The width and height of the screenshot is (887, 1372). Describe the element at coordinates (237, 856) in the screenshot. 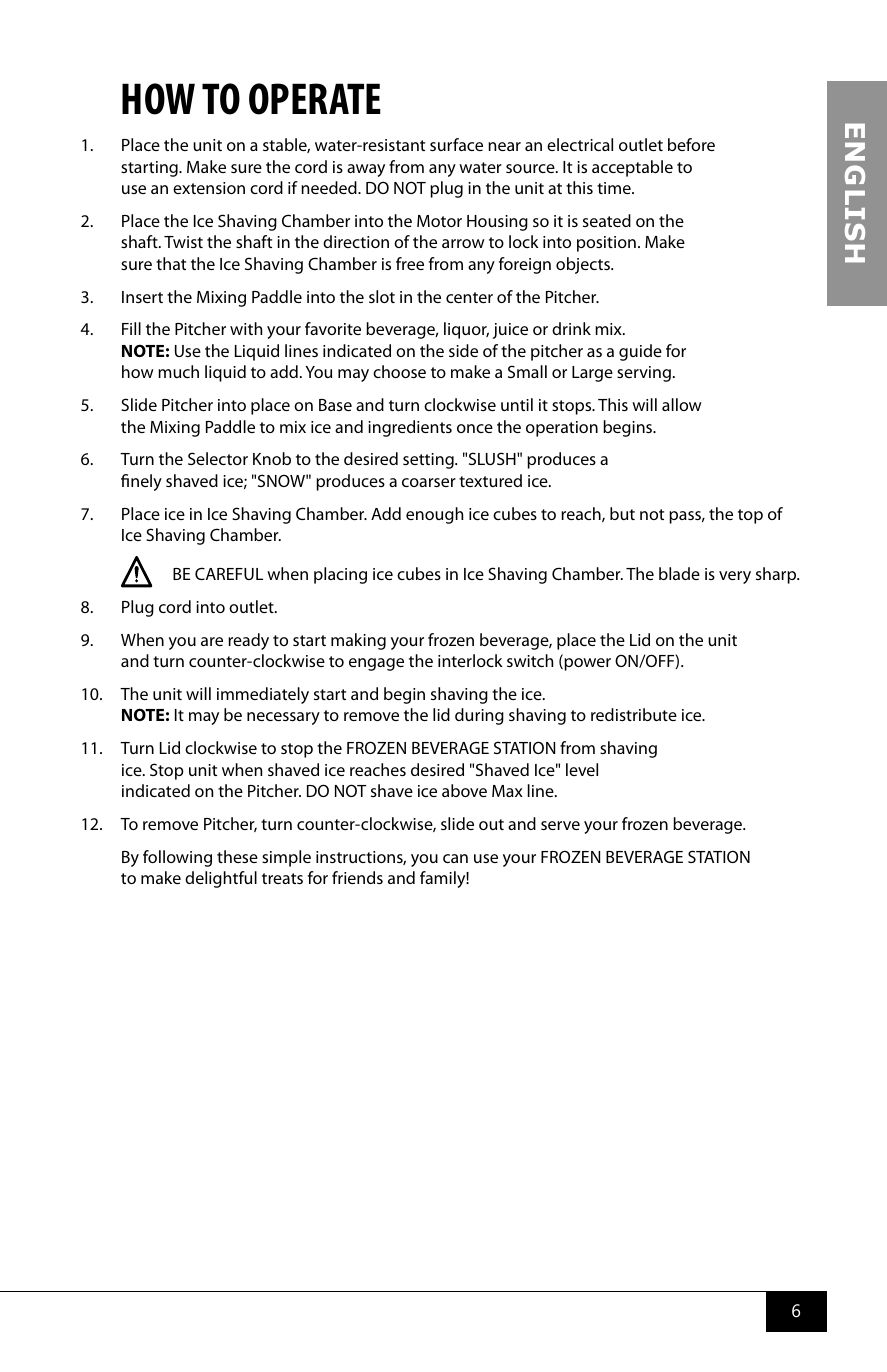

I see `these` at that location.
